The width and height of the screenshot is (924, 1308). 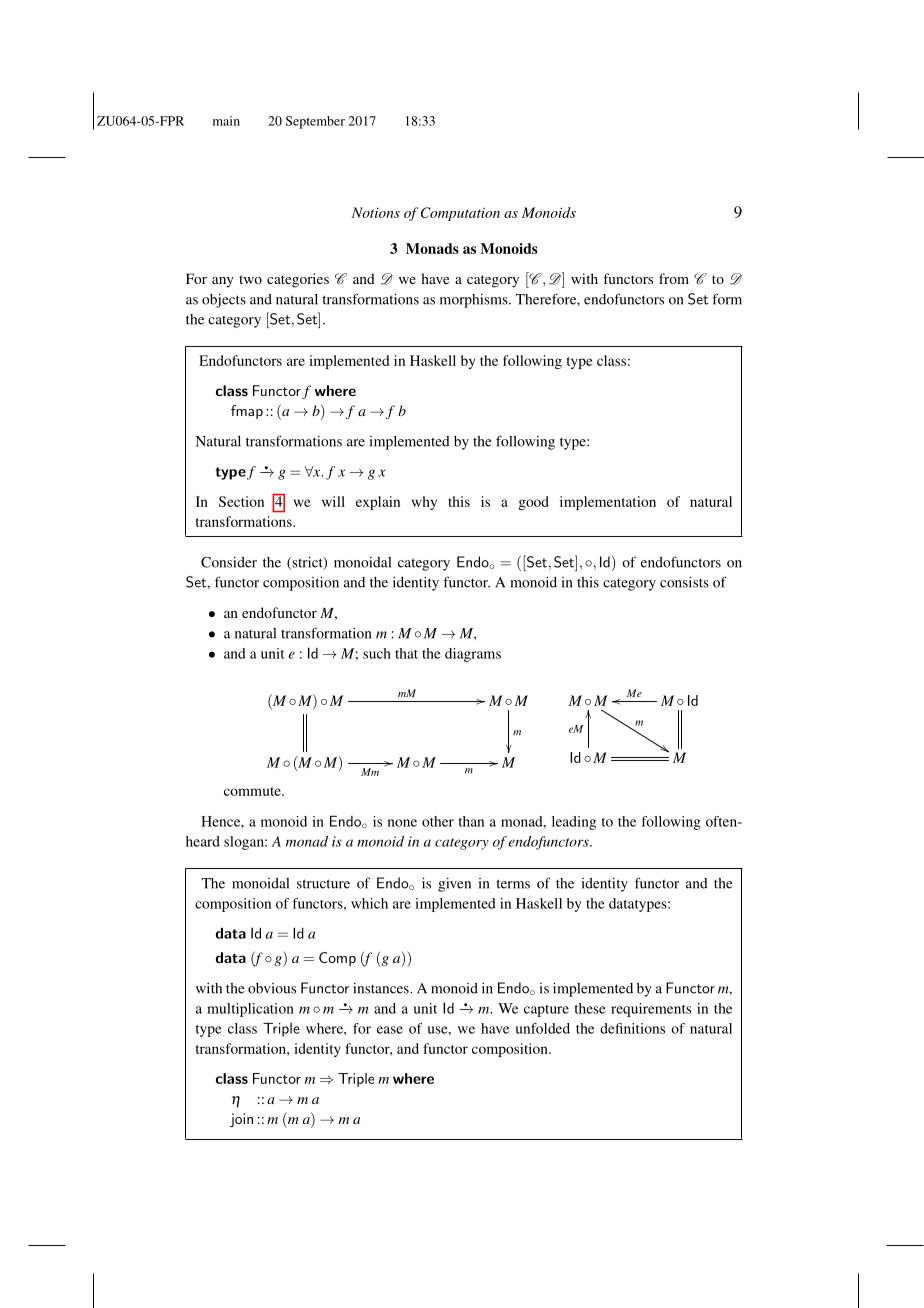 What do you see at coordinates (315, 122) in the screenshot?
I see `September` at bounding box center [315, 122].
